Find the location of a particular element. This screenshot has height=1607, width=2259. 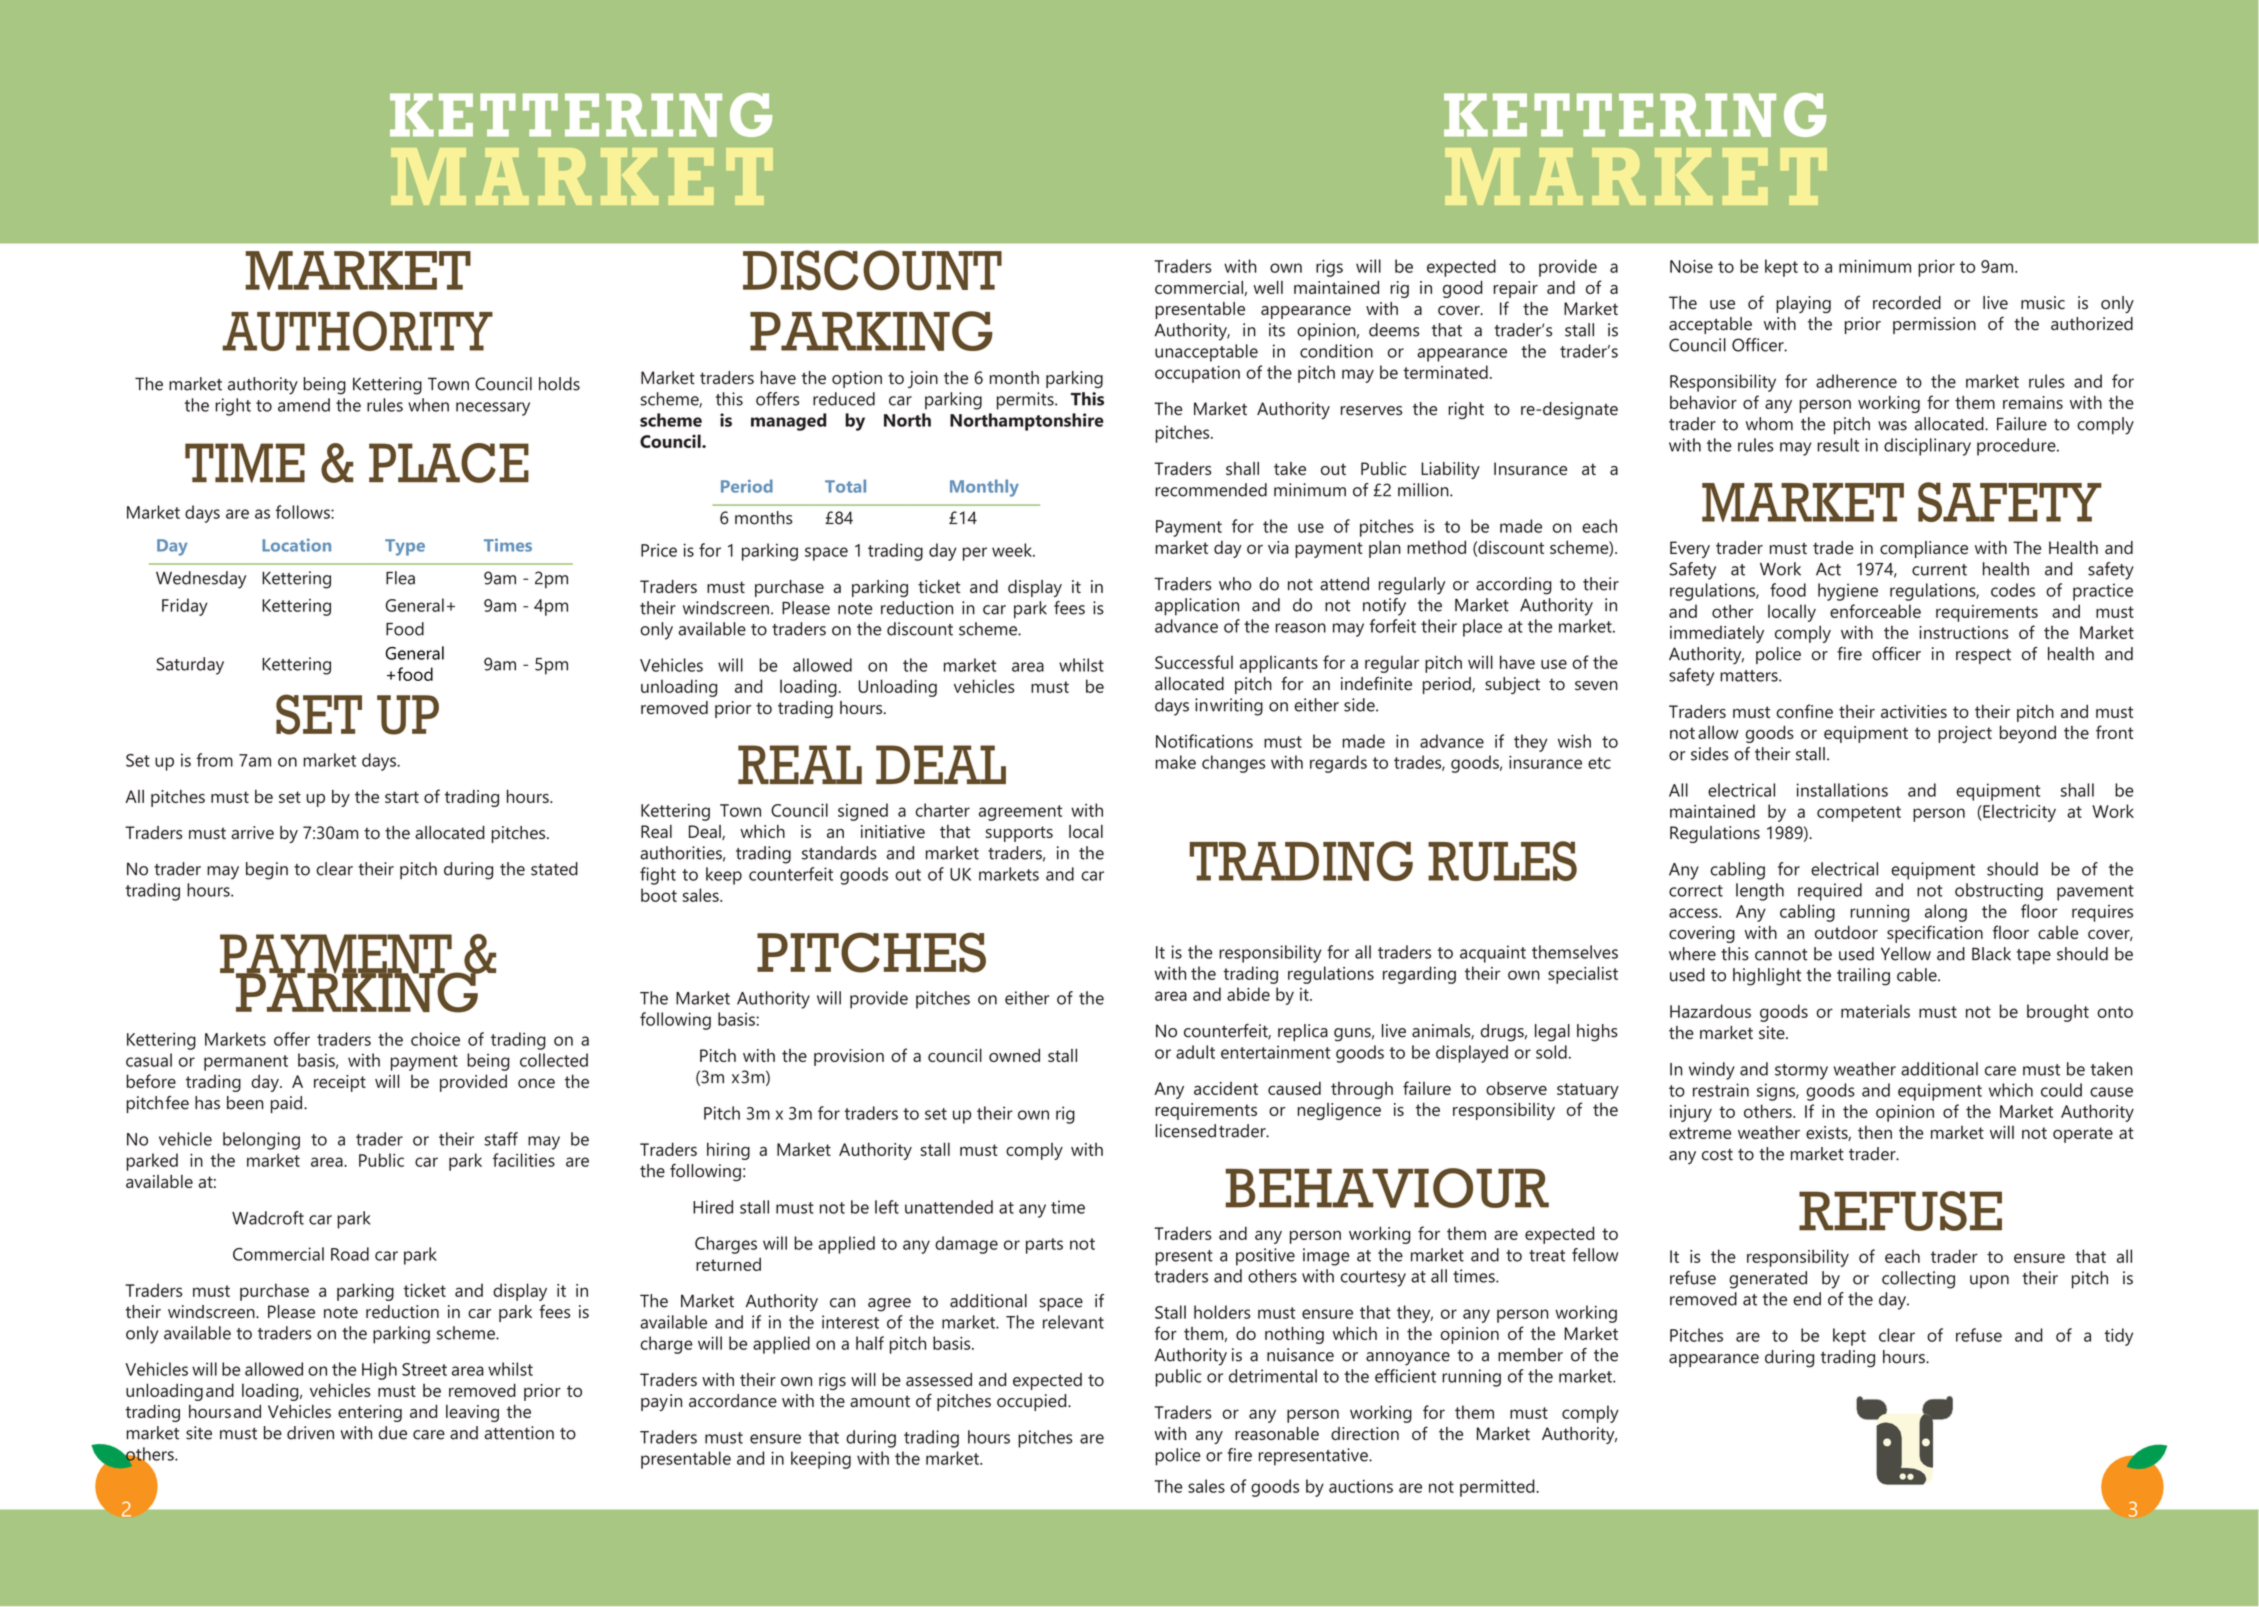

well is located at coordinates (1268, 287).
